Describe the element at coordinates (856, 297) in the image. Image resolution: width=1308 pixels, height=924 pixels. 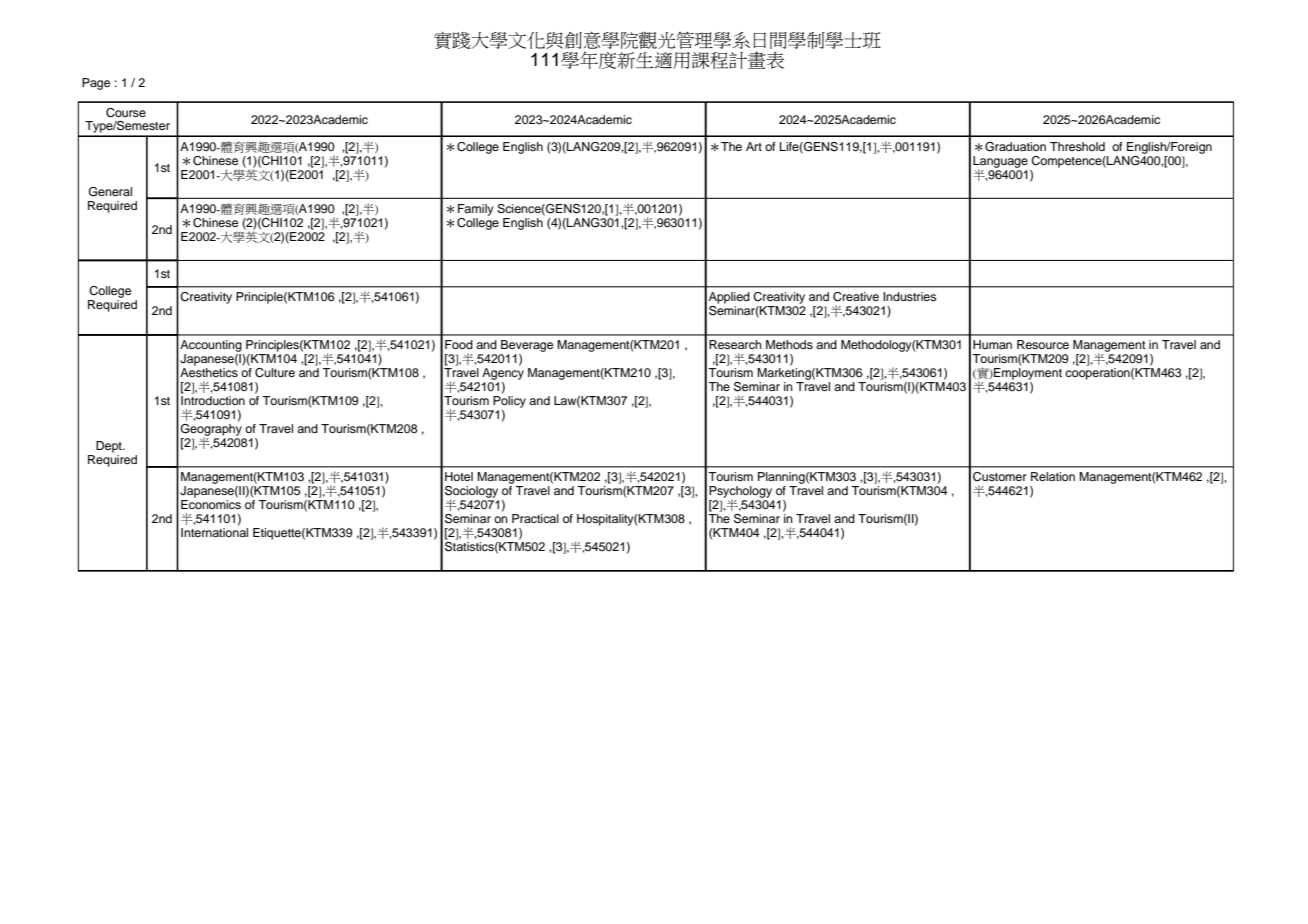
I see `Creative` at that location.
